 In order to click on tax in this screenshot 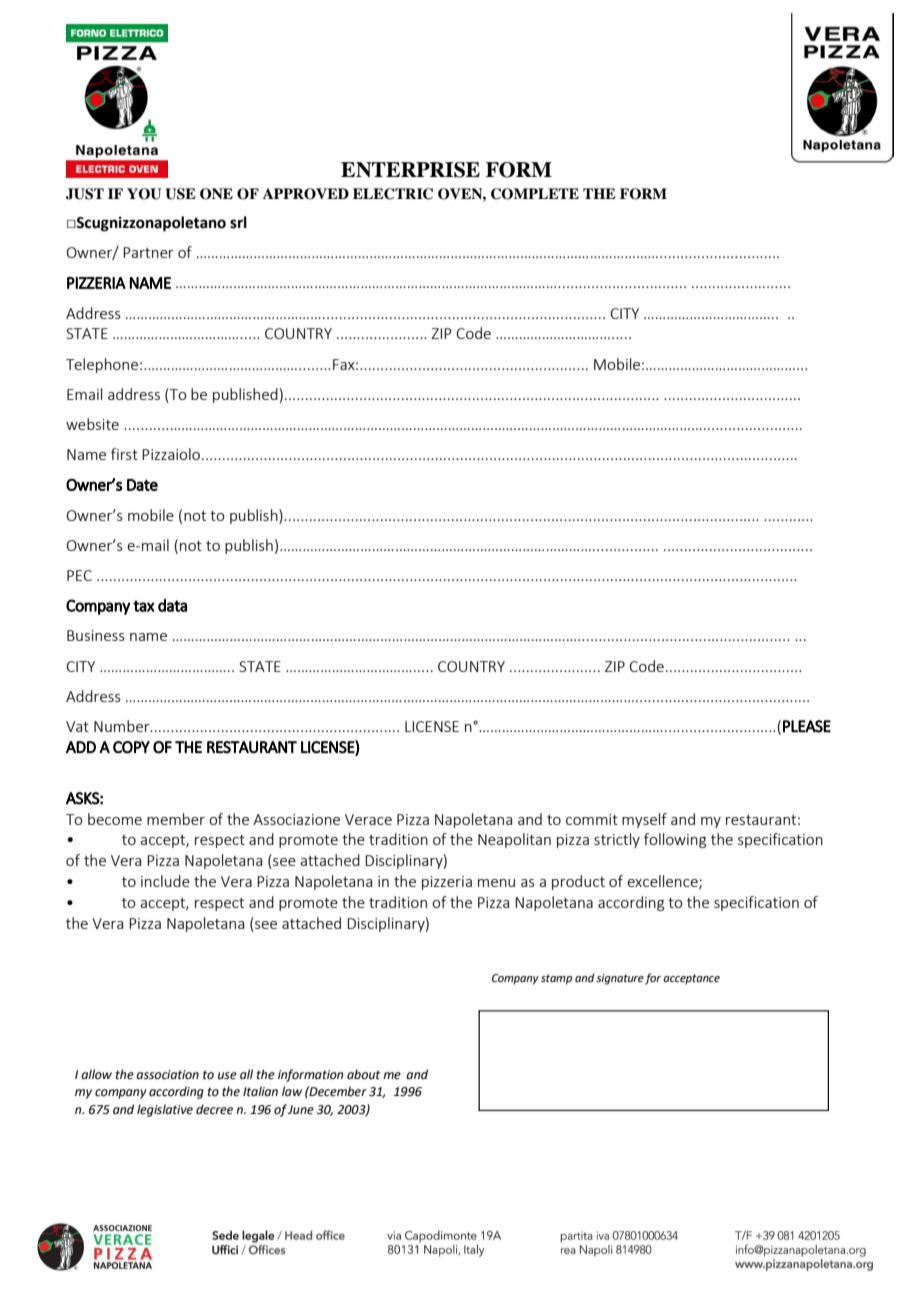, I will do `click(144, 606)`.
